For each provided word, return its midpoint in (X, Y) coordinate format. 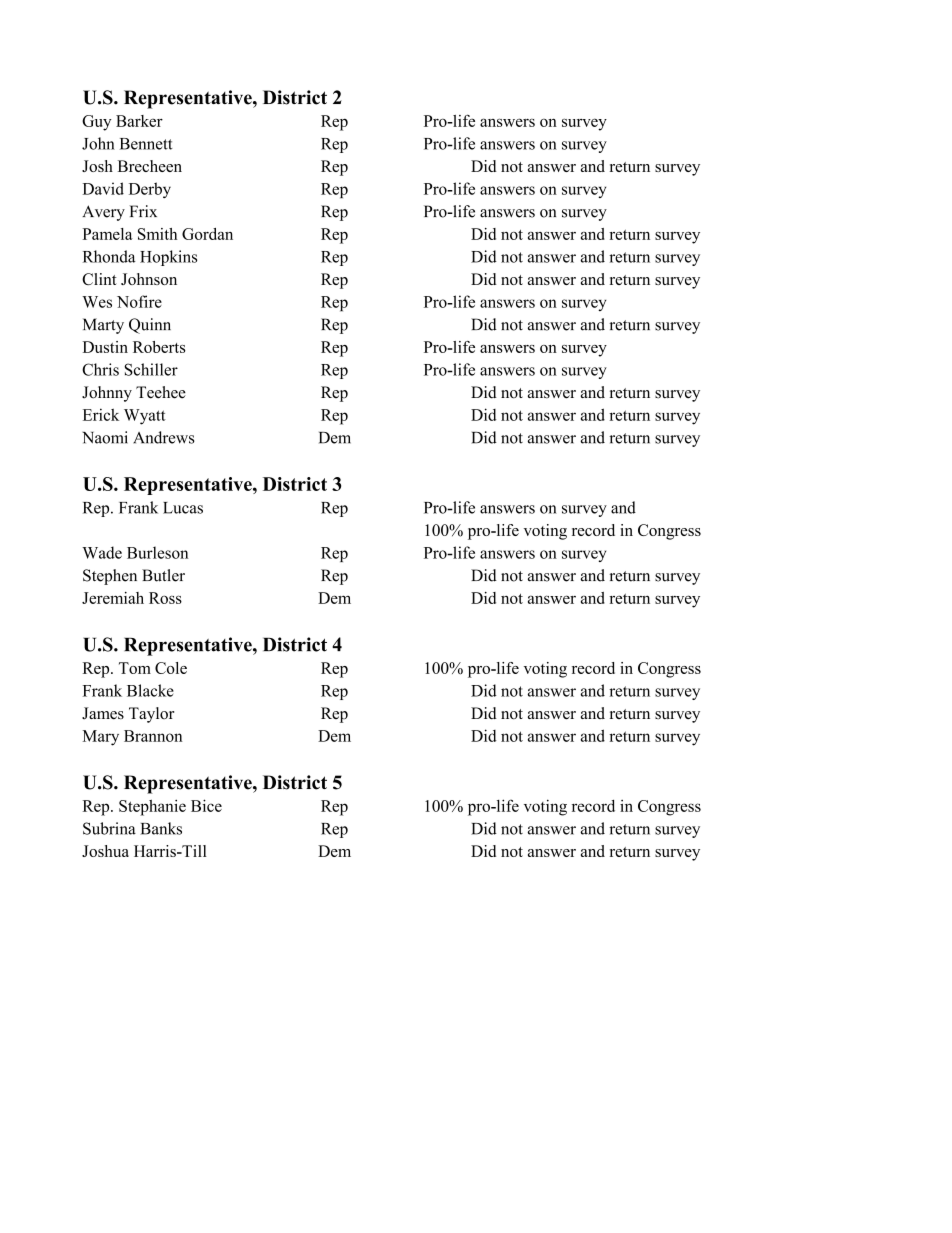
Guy (97, 123)
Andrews (164, 437)
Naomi (105, 437)
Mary (101, 738)
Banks (161, 828)
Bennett (145, 144)
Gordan (207, 234)
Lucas (183, 508)
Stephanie (152, 807)
